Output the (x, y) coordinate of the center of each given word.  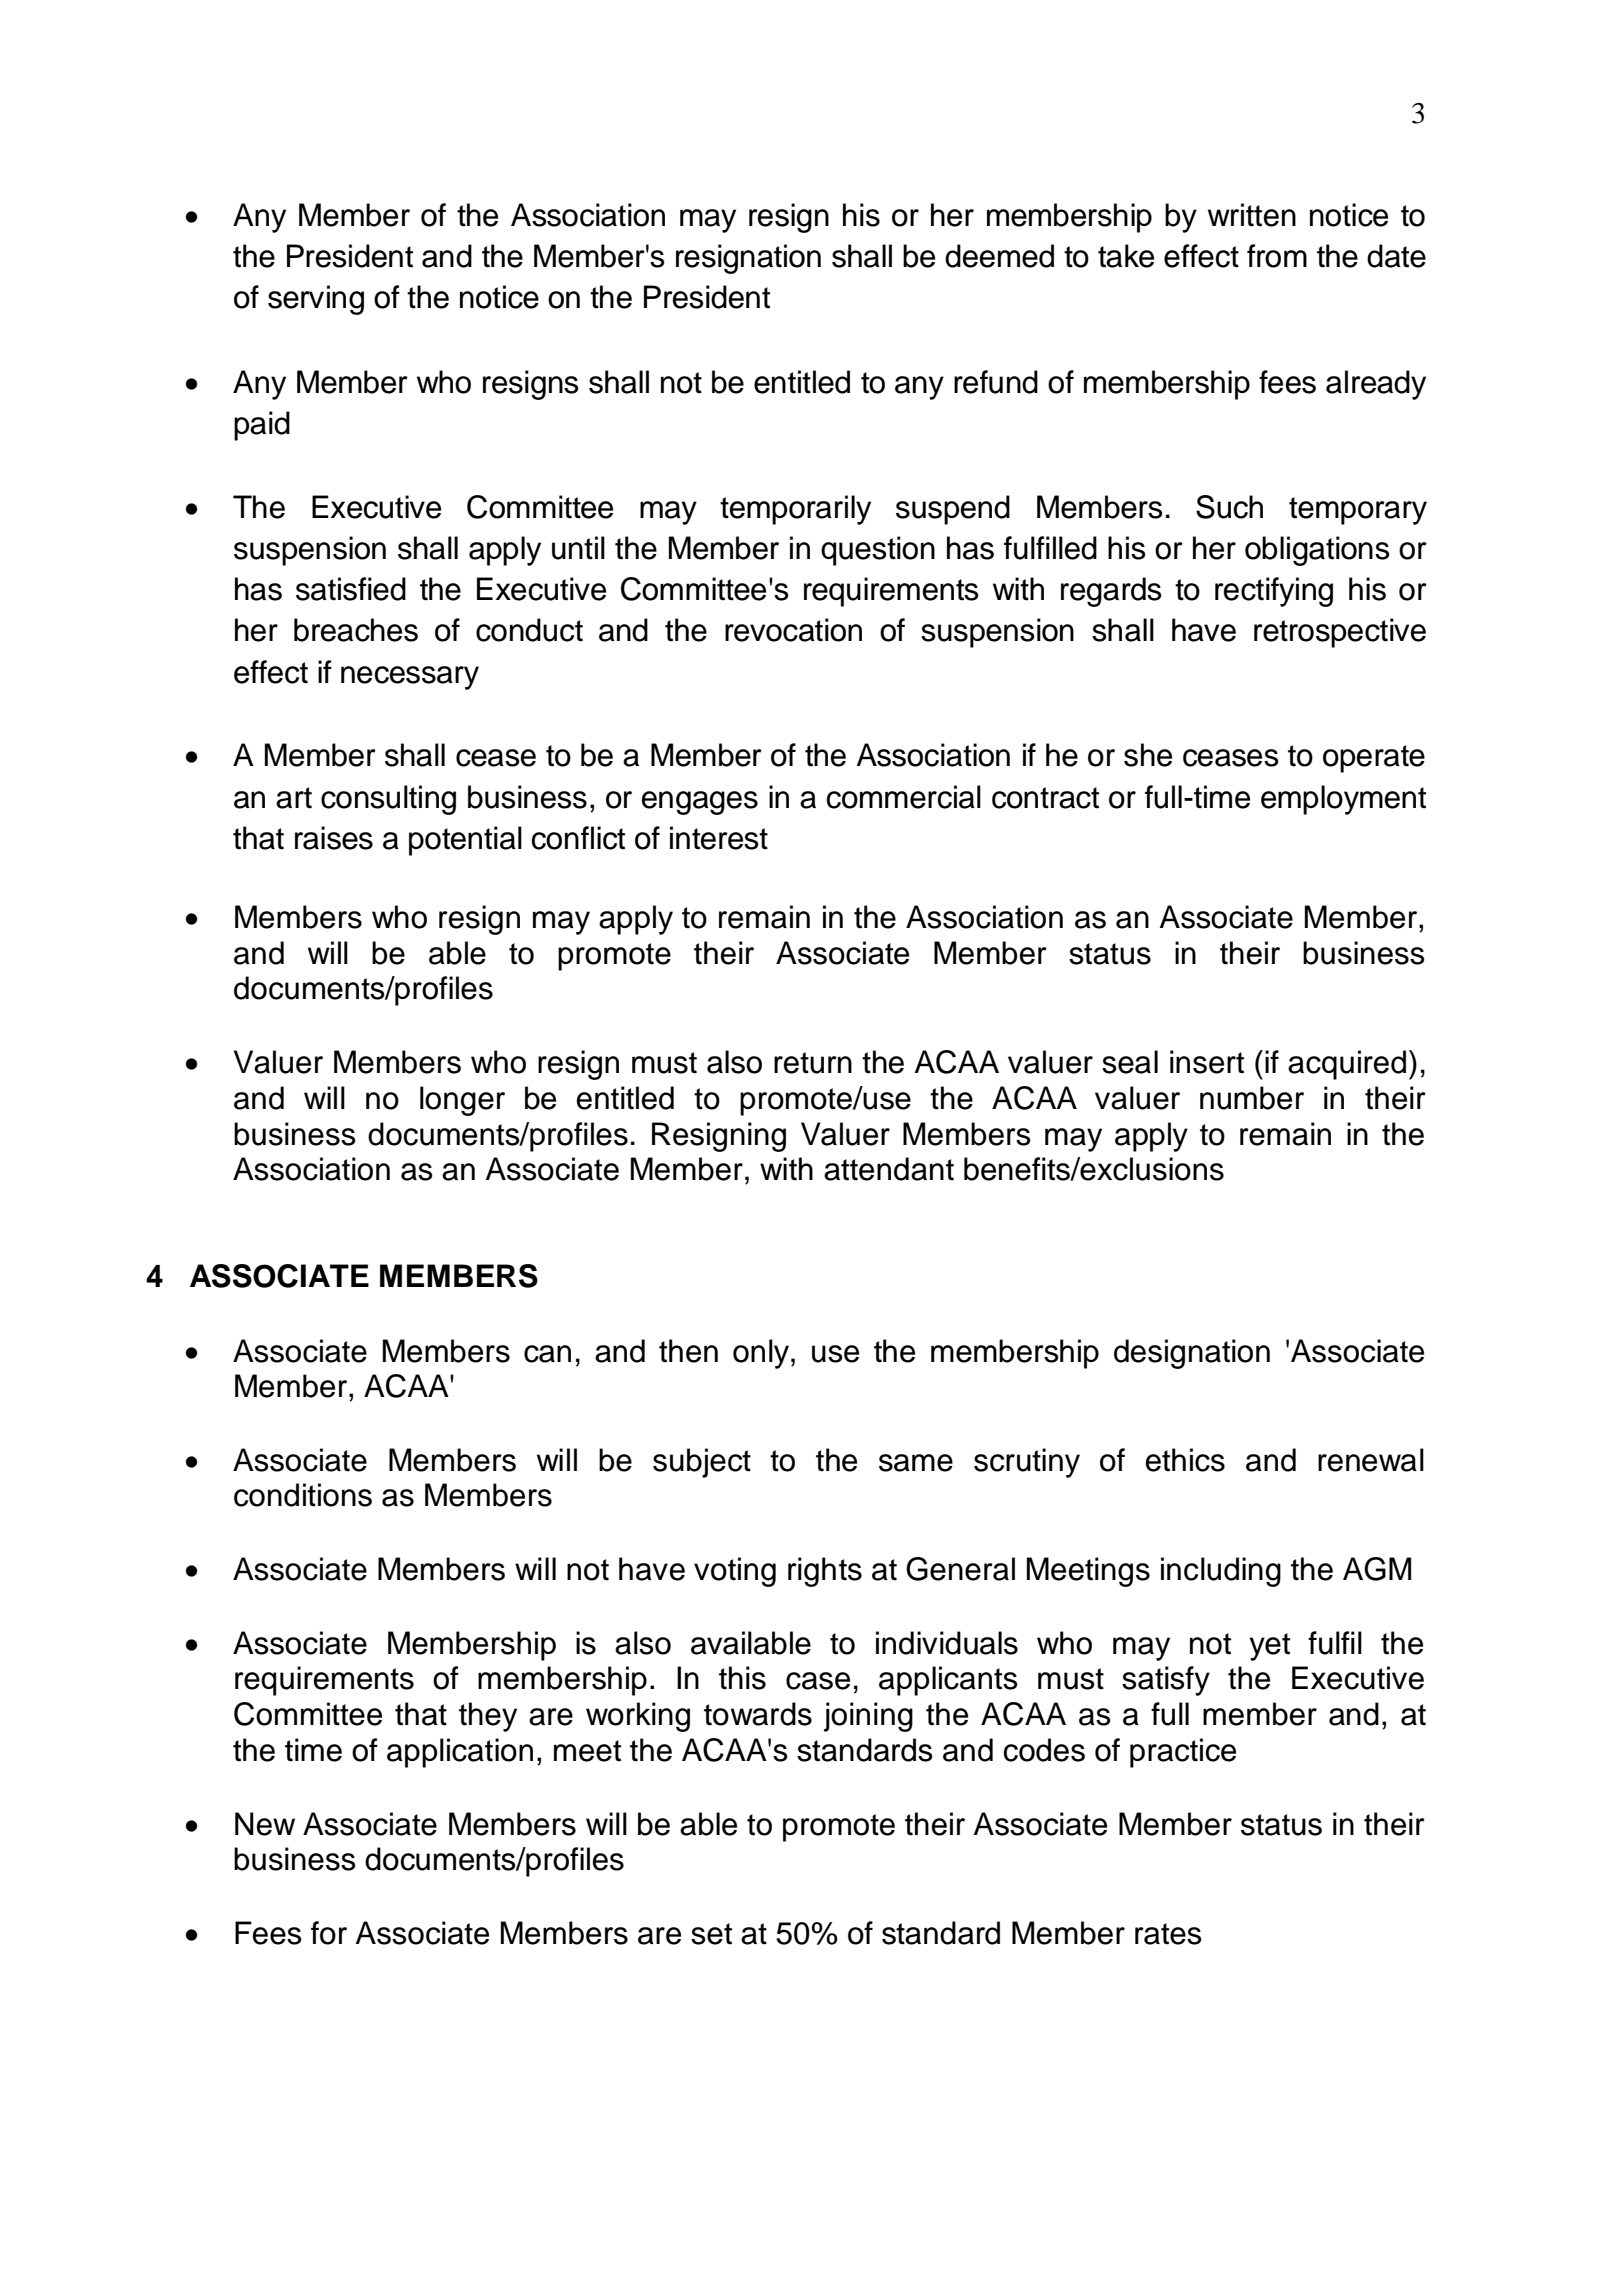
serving (316, 300)
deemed (999, 256)
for (329, 1933)
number (1252, 1098)
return (813, 1063)
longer (462, 1101)
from (1277, 256)
